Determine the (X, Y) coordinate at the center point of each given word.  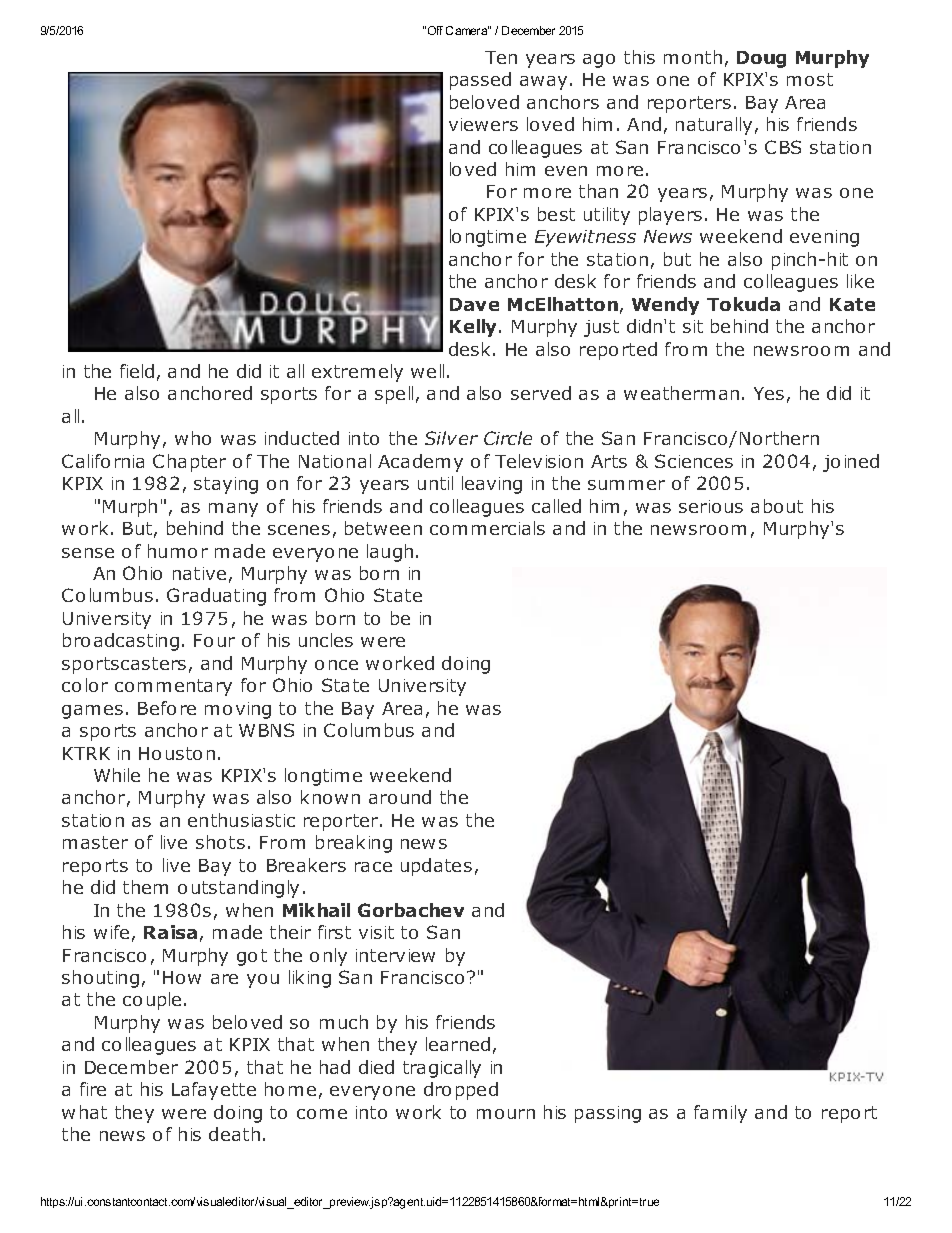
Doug (761, 59)
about (777, 506)
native (199, 573)
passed (480, 81)
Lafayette (214, 1091)
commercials (487, 528)
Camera (467, 30)
